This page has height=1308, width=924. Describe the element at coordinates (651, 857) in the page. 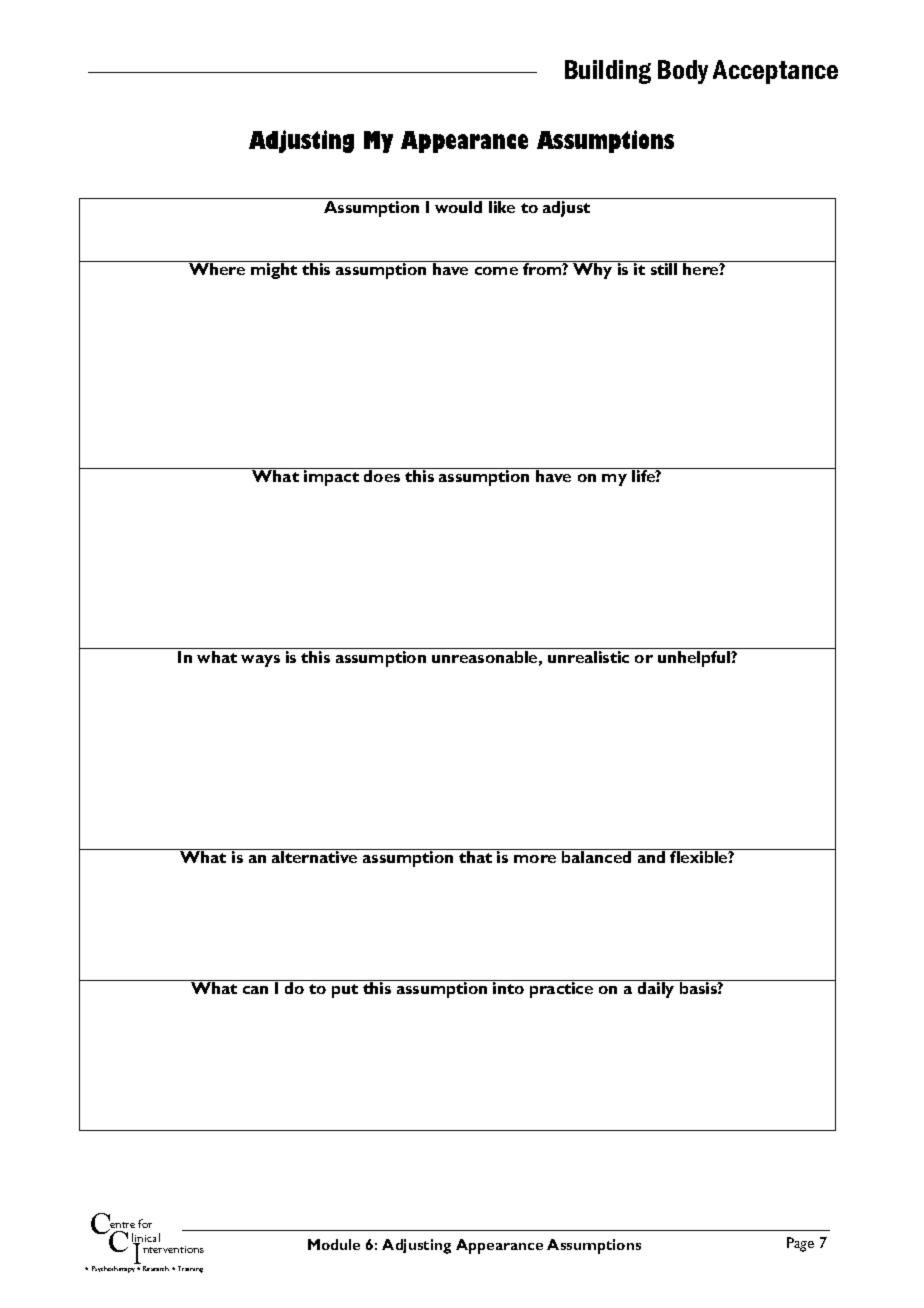

I see `and` at that location.
